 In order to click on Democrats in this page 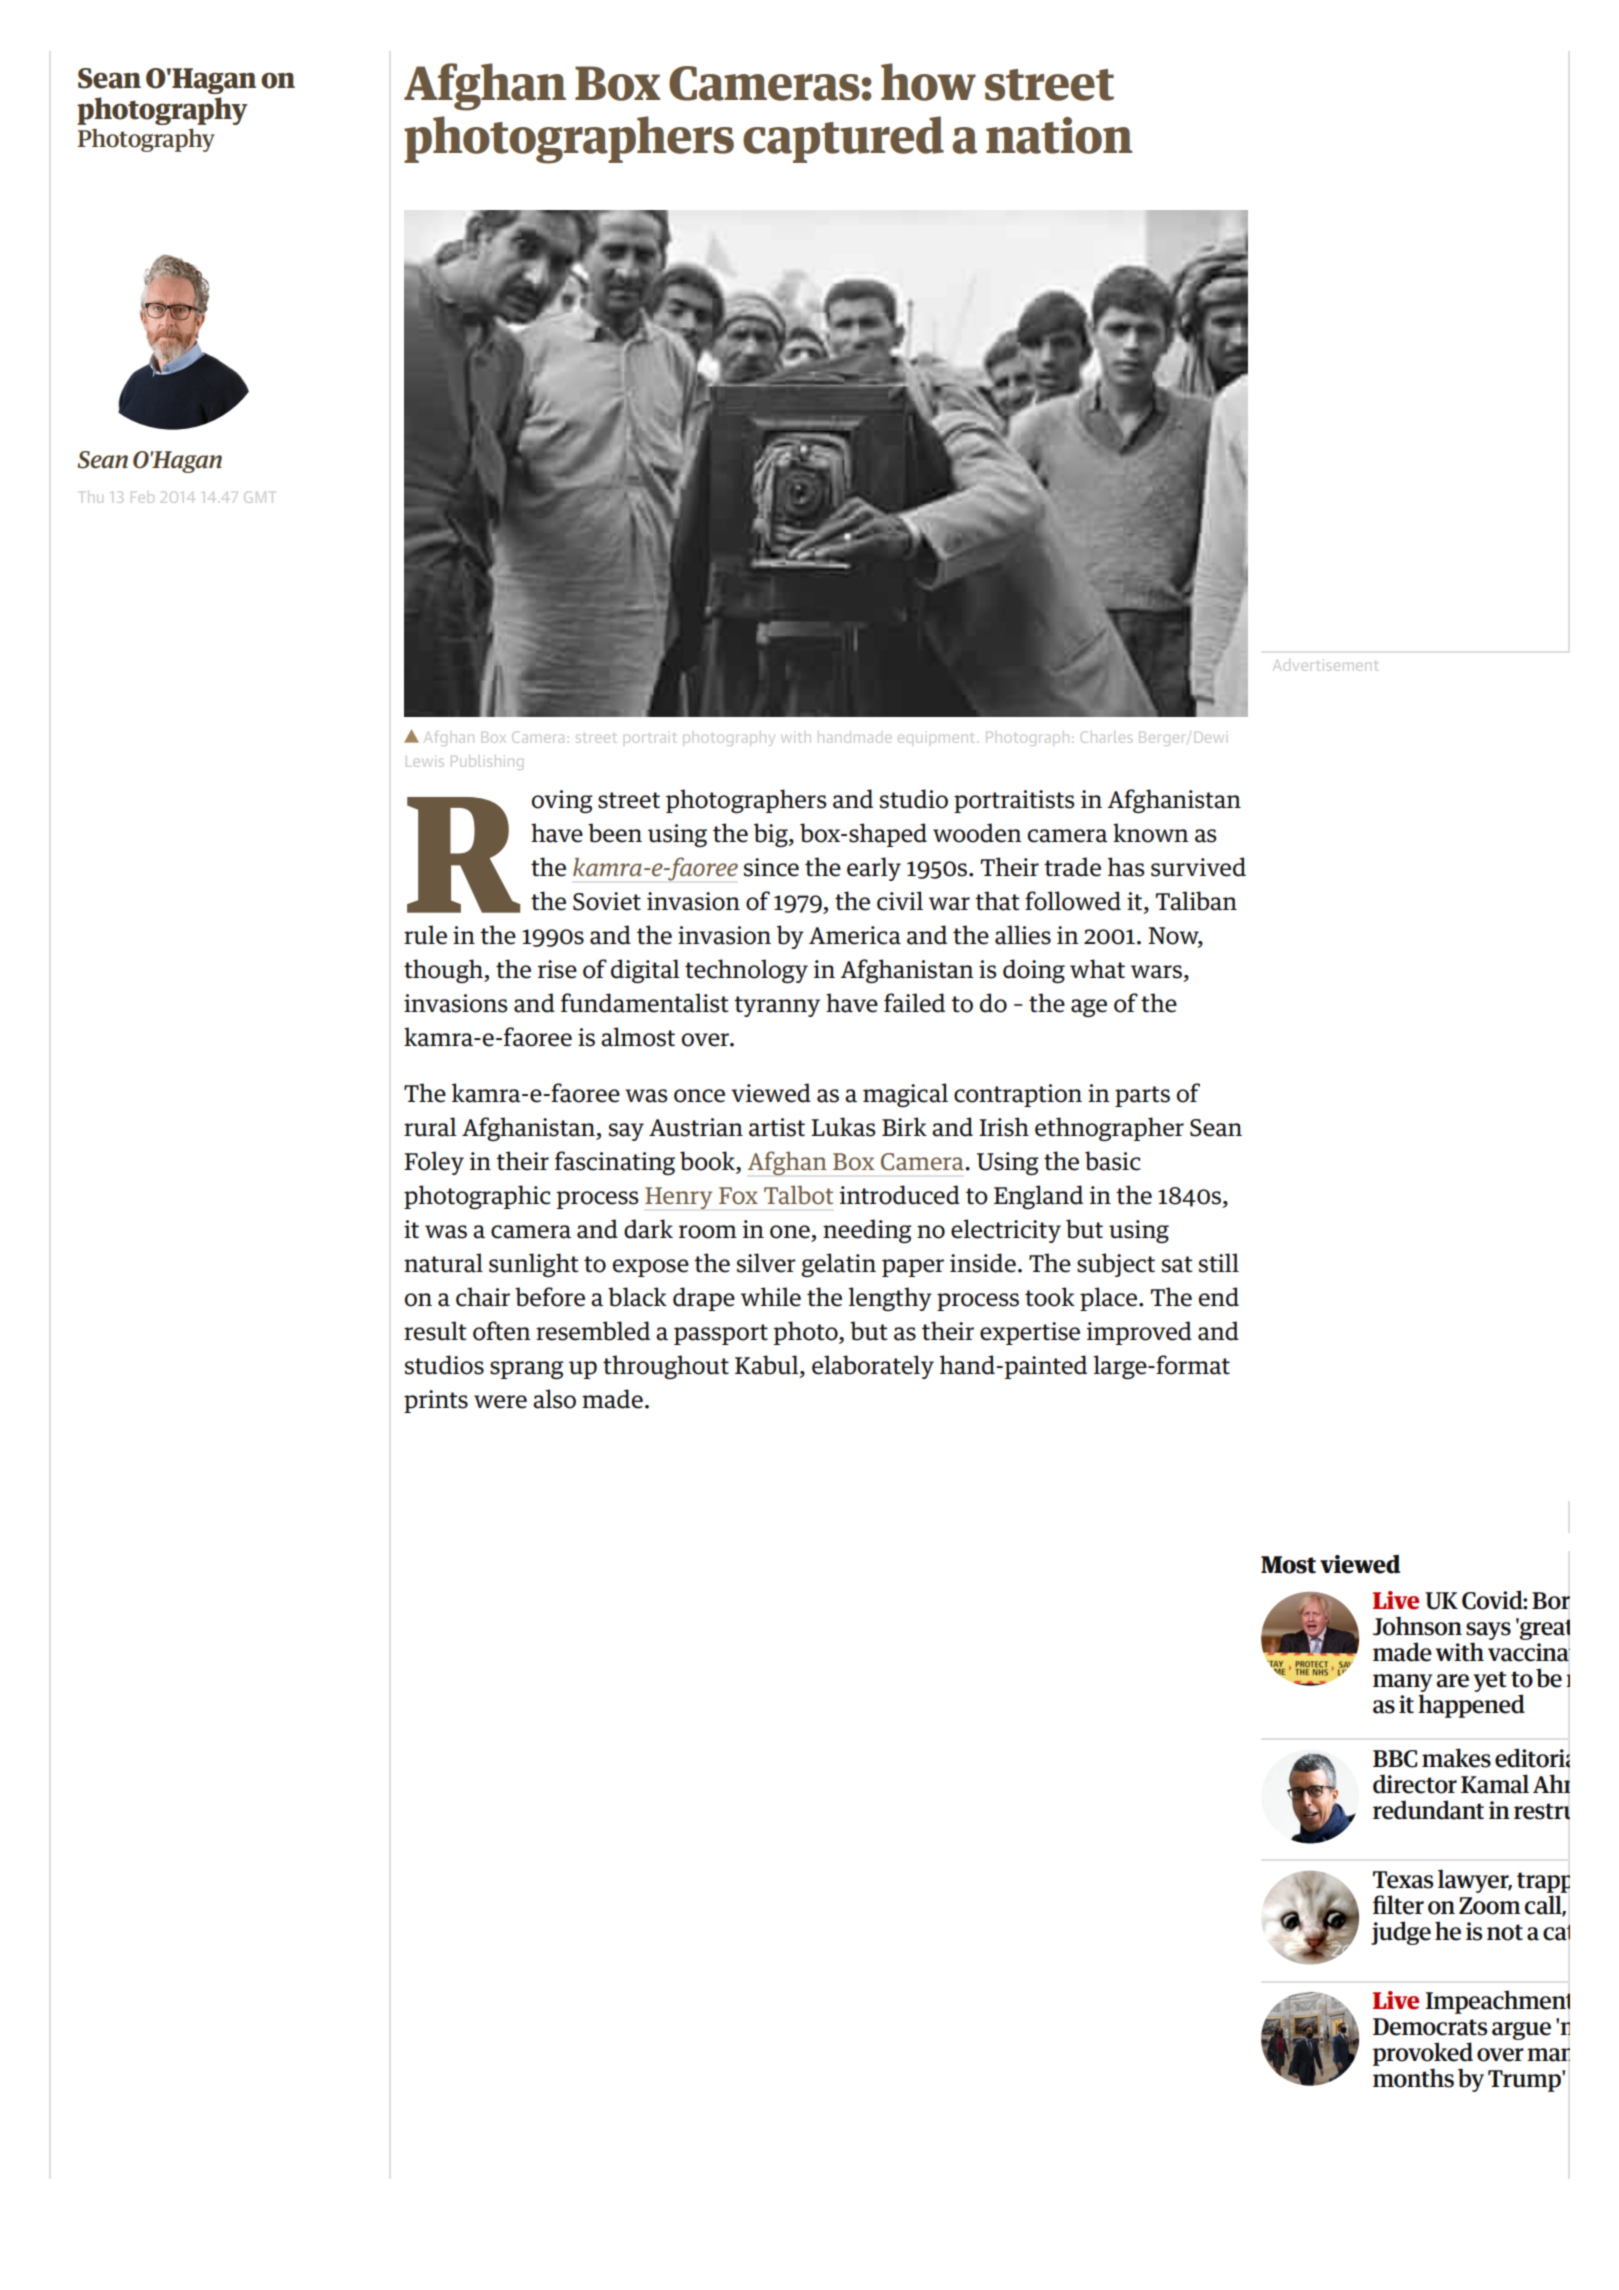, I will do `click(1430, 2027)`.
